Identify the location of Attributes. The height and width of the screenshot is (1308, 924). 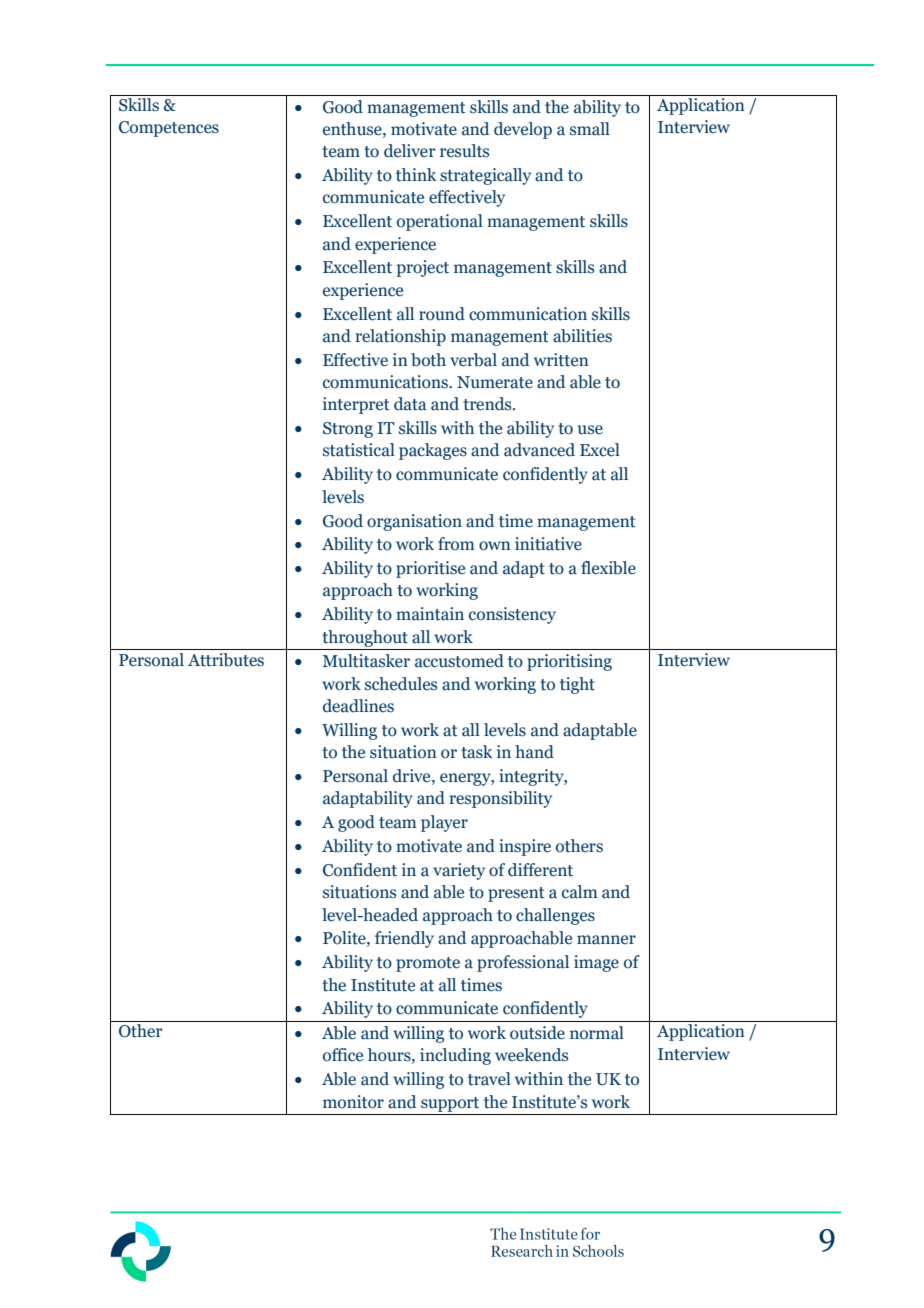
(226, 660).
